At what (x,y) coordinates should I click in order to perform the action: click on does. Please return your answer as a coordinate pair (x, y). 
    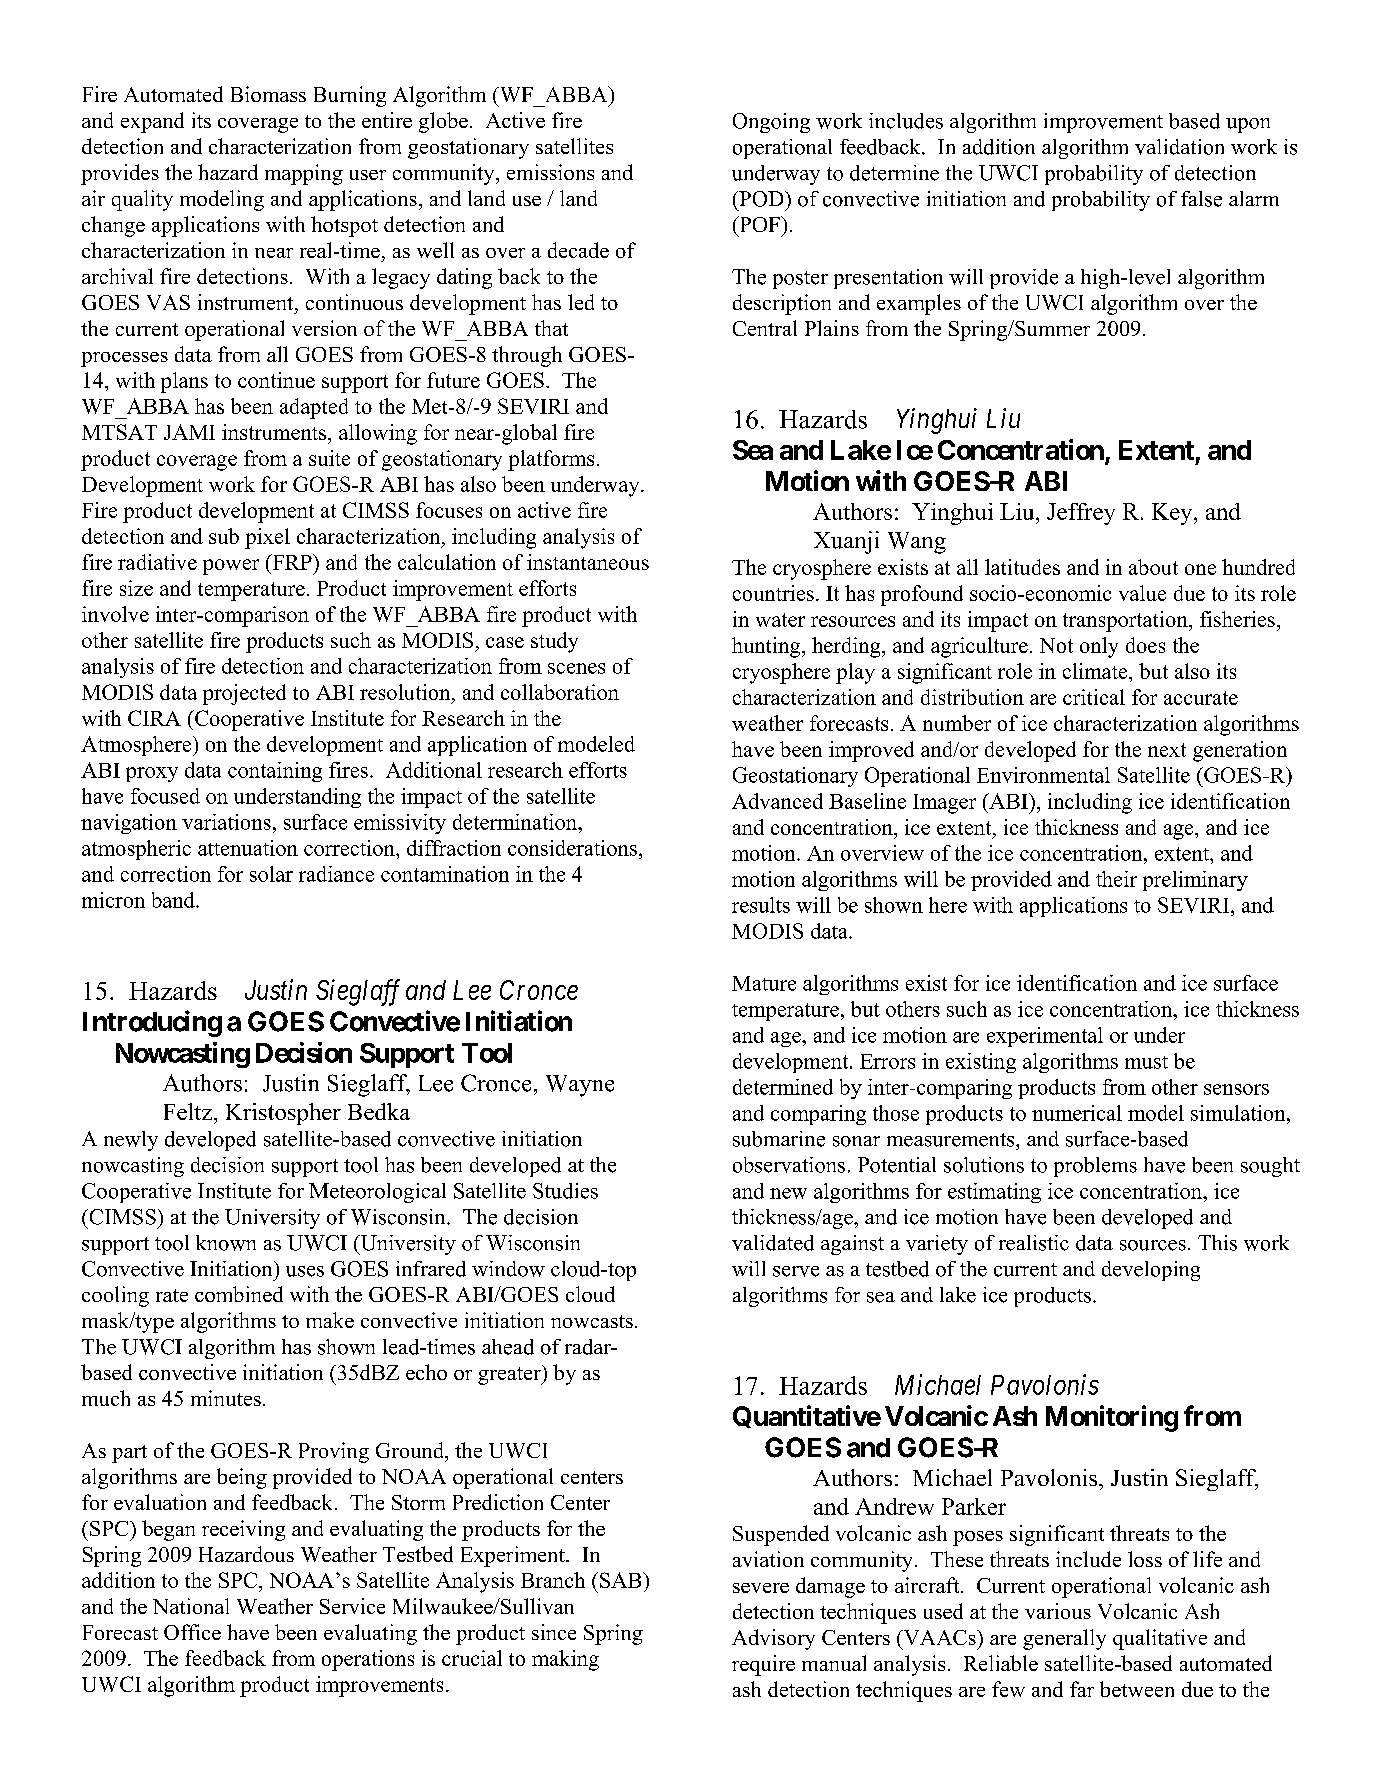
    Looking at the image, I should click on (1145, 645).
